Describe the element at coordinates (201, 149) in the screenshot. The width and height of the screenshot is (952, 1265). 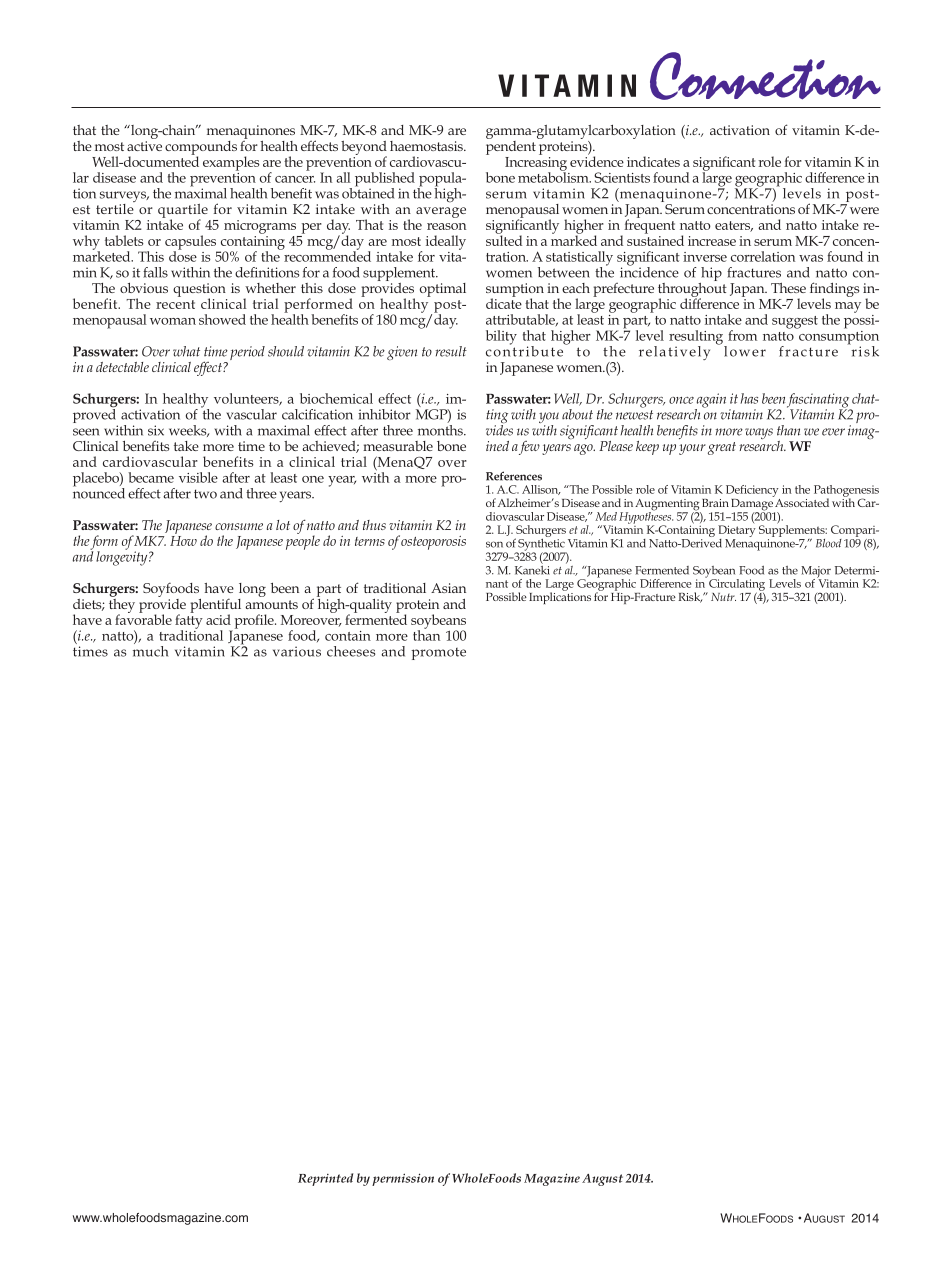
I see `compounds` at that location.
